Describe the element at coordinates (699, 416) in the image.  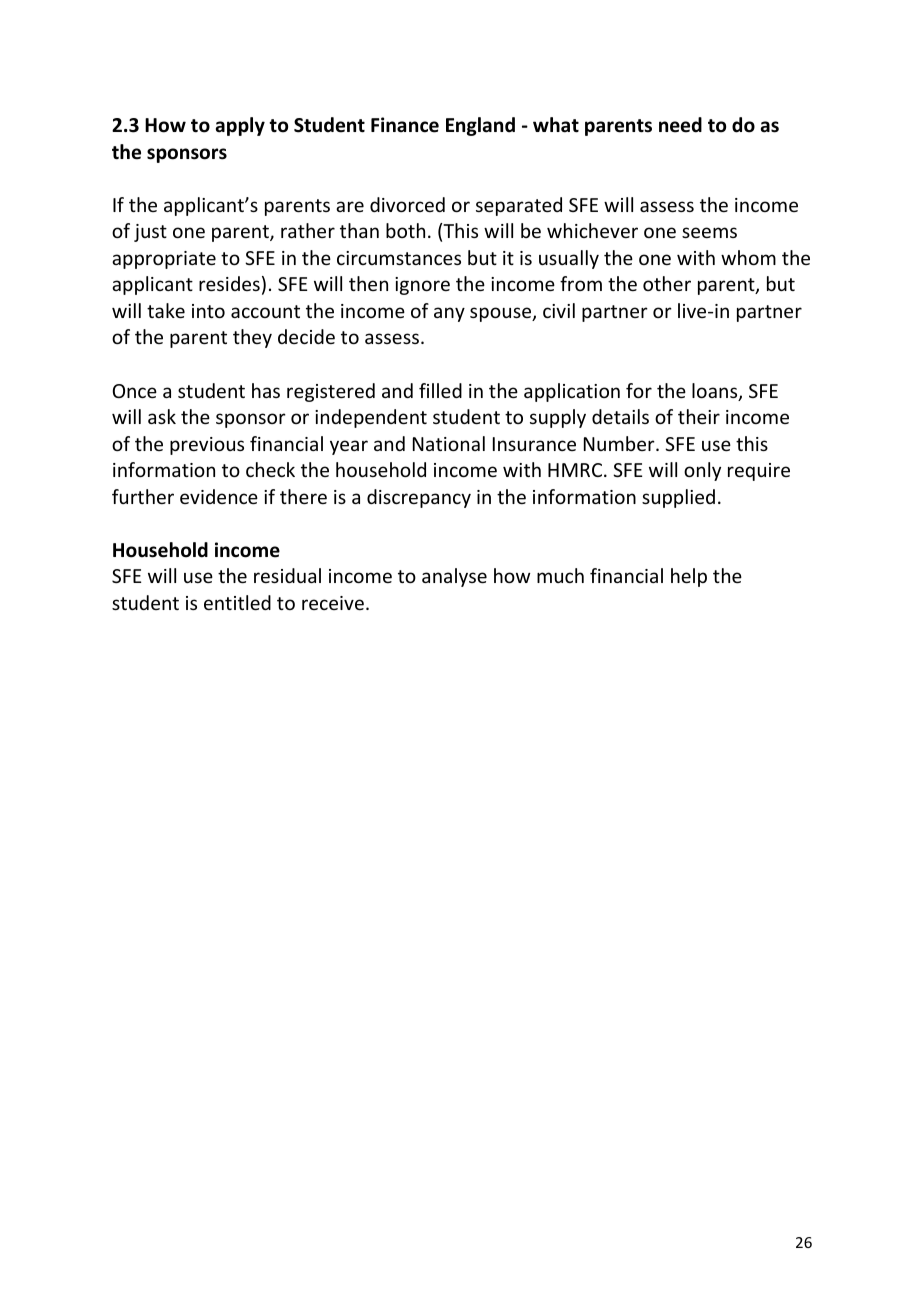
I see `their` at that location.
